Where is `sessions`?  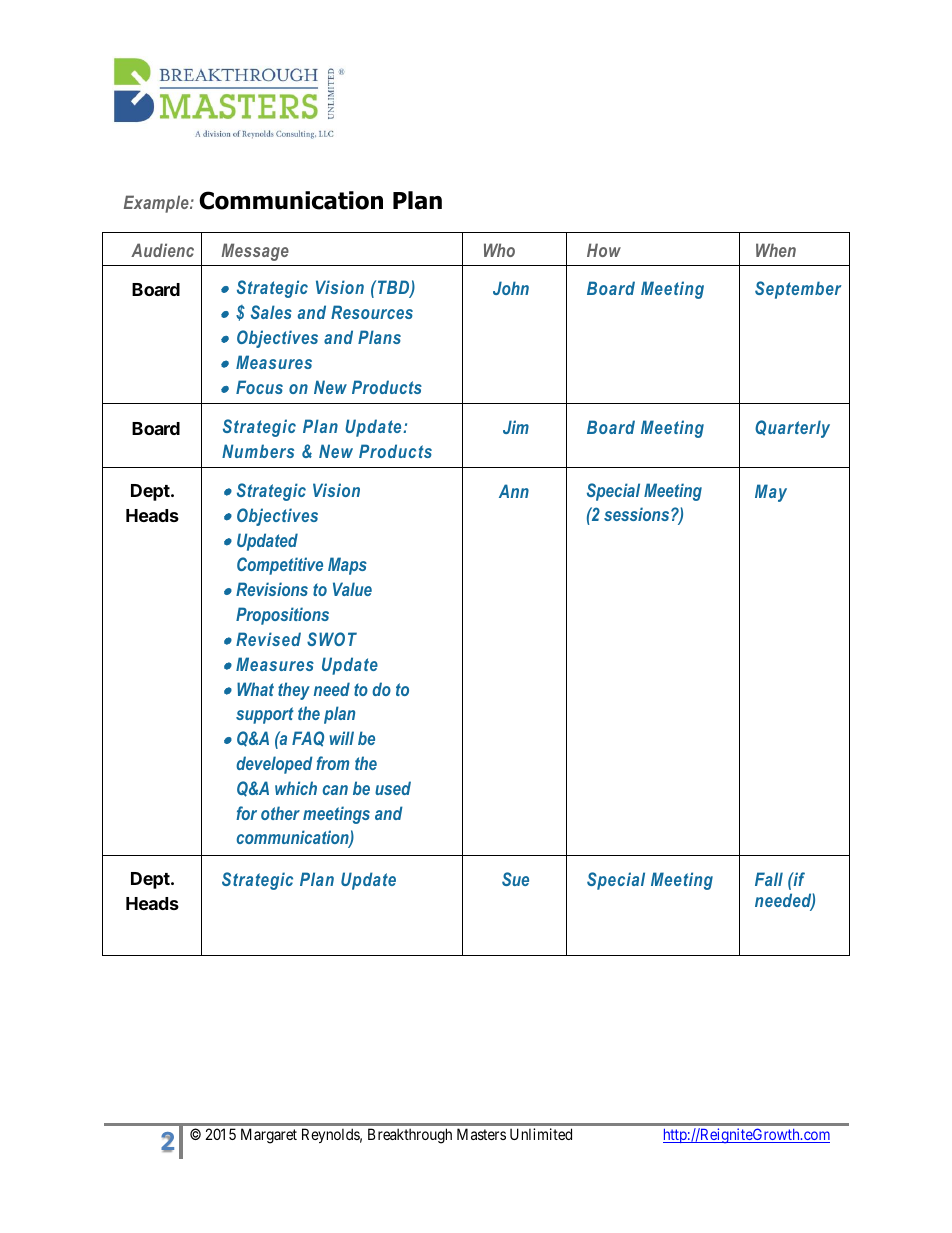
sessions is located at coordinates (638, 514).
